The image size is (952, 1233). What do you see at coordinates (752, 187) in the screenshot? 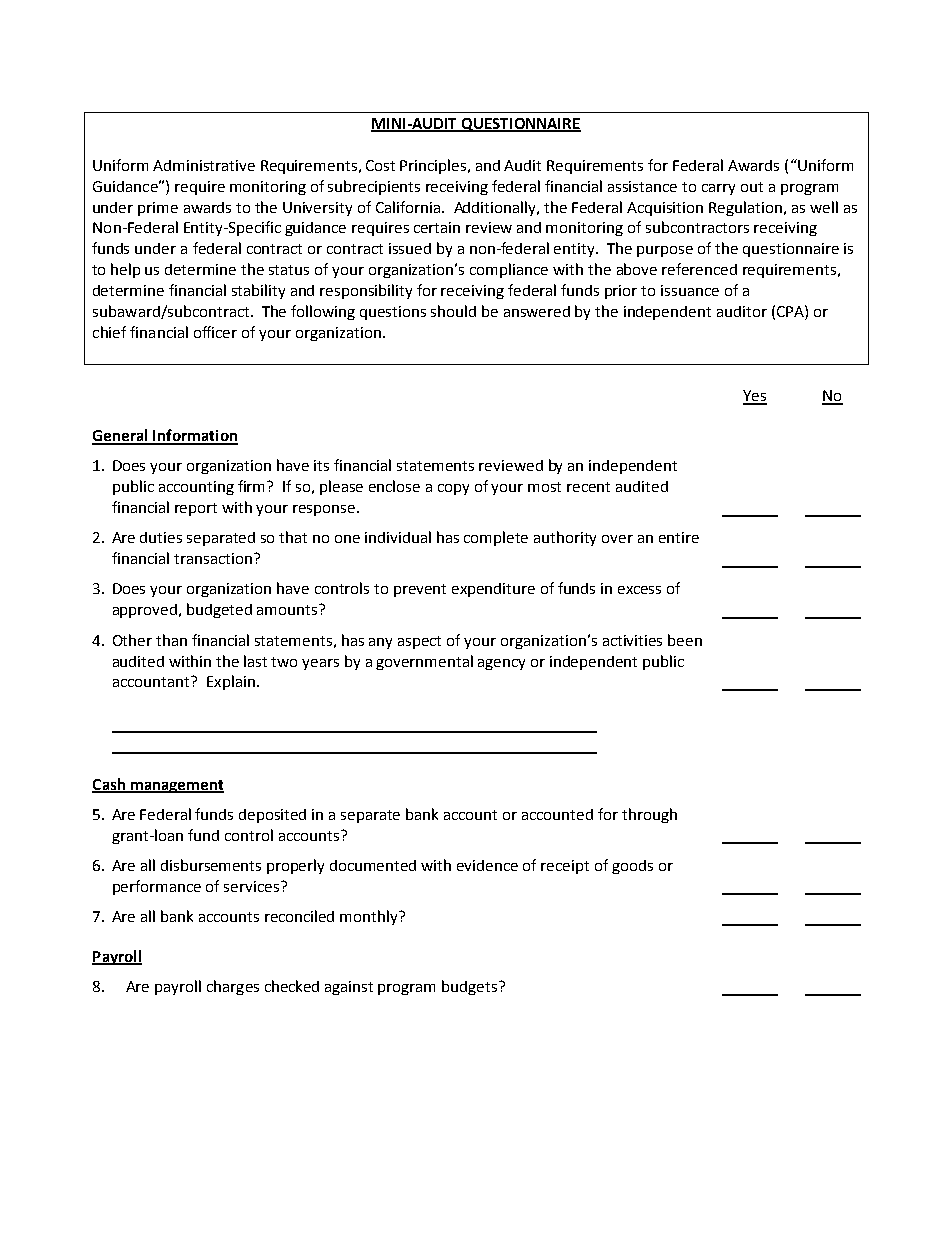
I see `out` at bounding box center [752, 187].
